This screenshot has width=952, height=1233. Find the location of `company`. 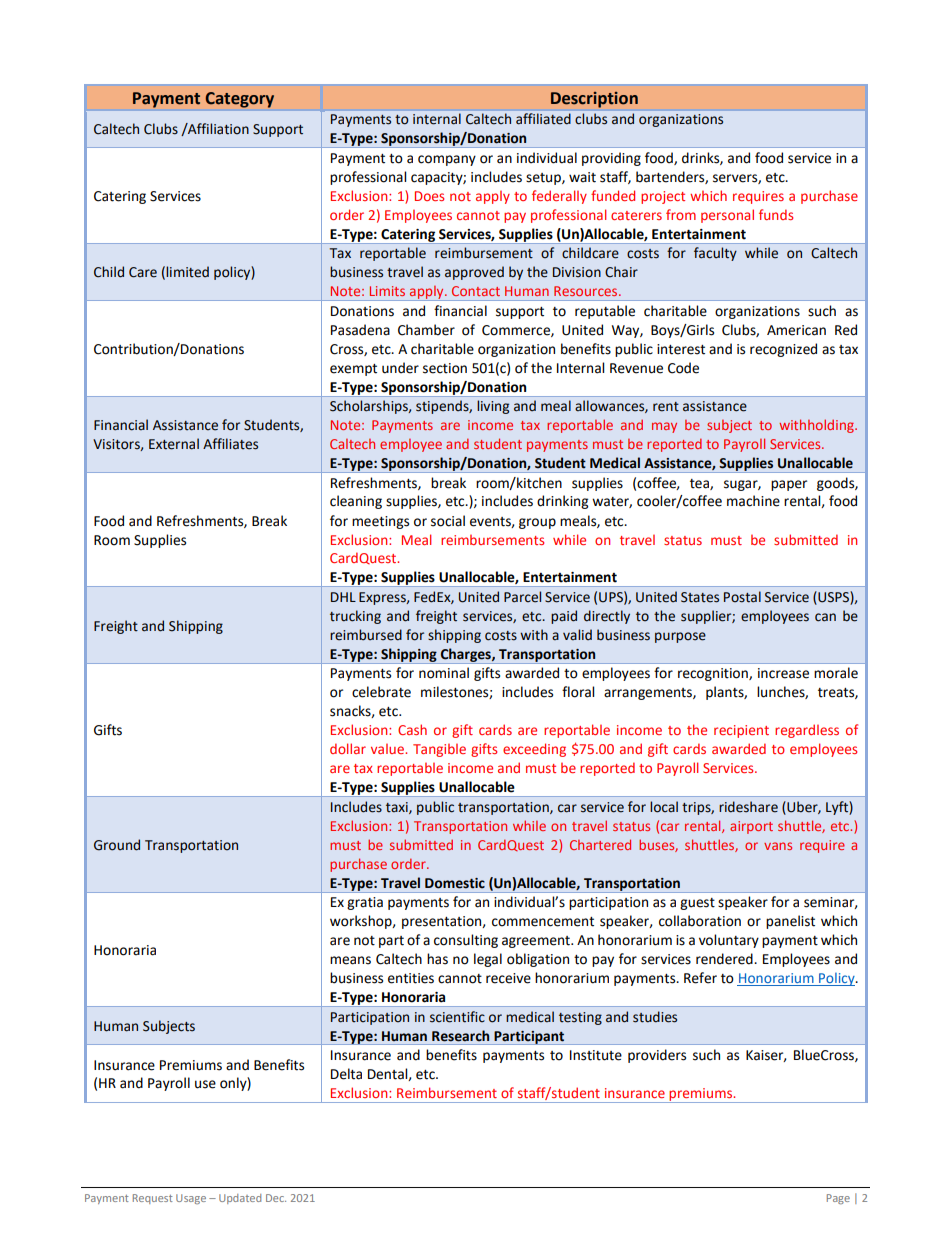

company is located at coordinates (447, 160).
